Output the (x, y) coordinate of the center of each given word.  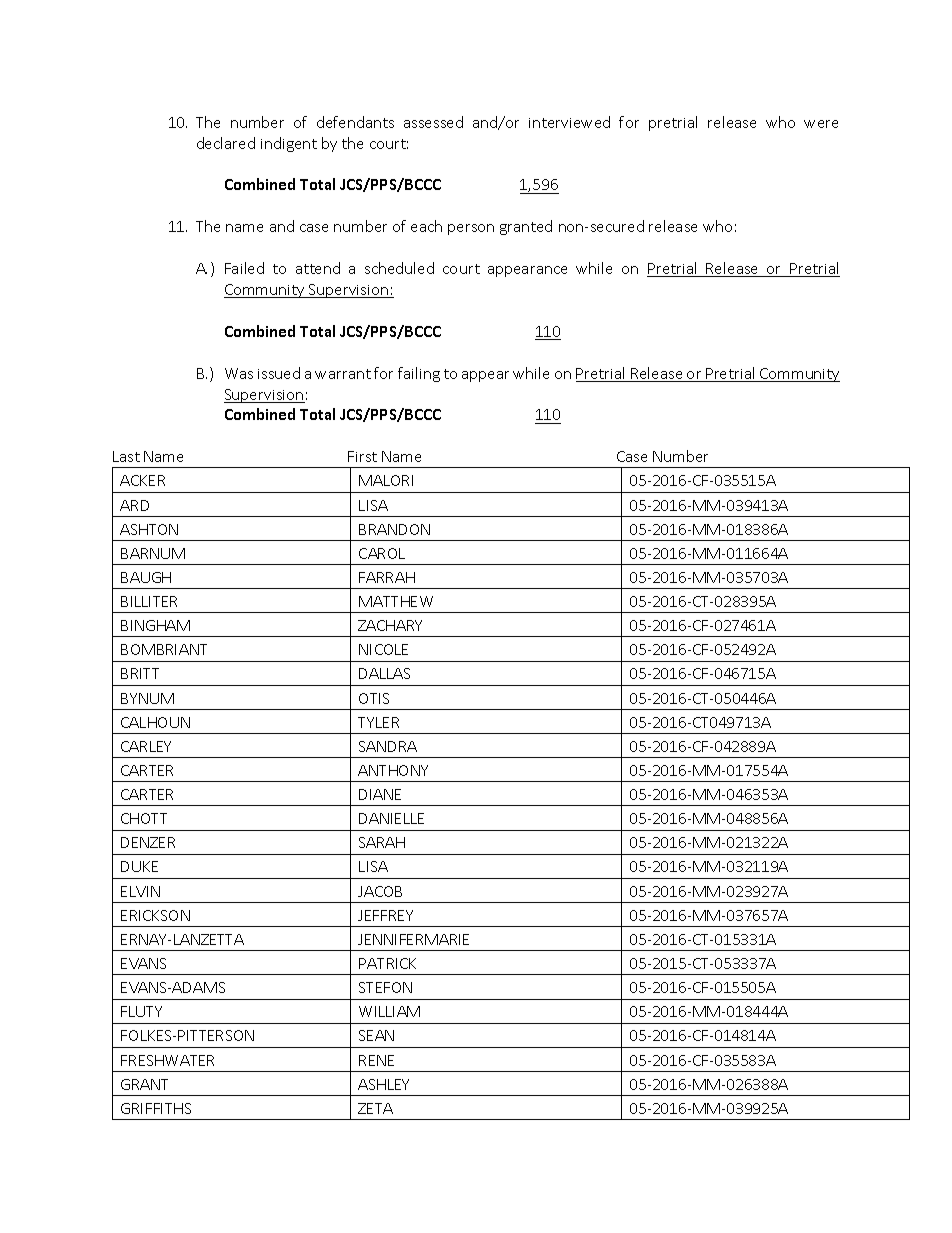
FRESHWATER (167, 1060)
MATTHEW (396, 601)
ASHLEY (383, 1084)
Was (239, 373)
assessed (433, 122)
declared (226, 143)
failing (419, 374)
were (821, 124)
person (471, 229)
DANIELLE (391, 818)
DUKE (139, 866)
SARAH (382, 842)
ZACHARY (390, 625)
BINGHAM (155, 625)
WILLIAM (389, 1011)
